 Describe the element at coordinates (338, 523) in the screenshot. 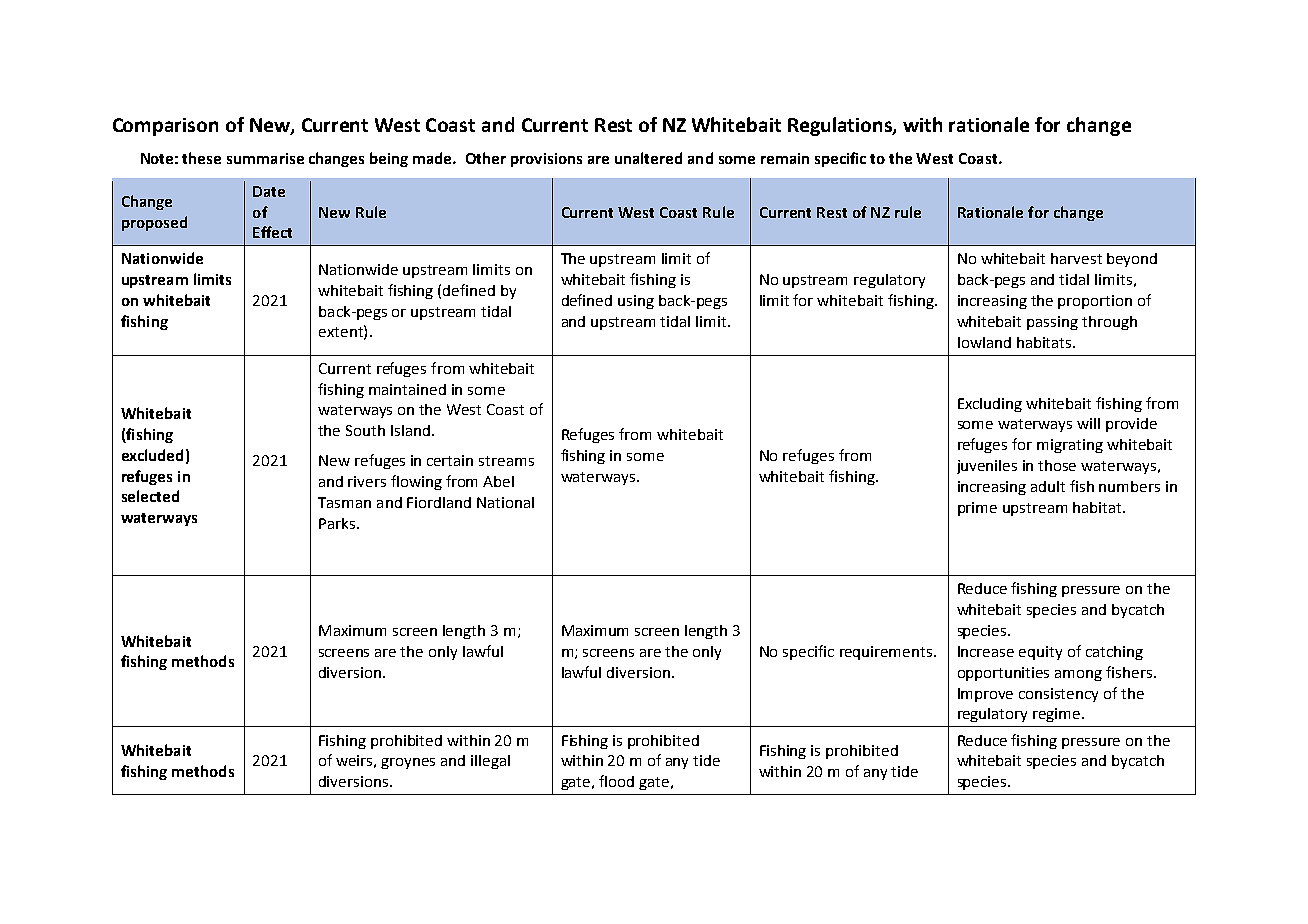

I see `Parks` at that location.
